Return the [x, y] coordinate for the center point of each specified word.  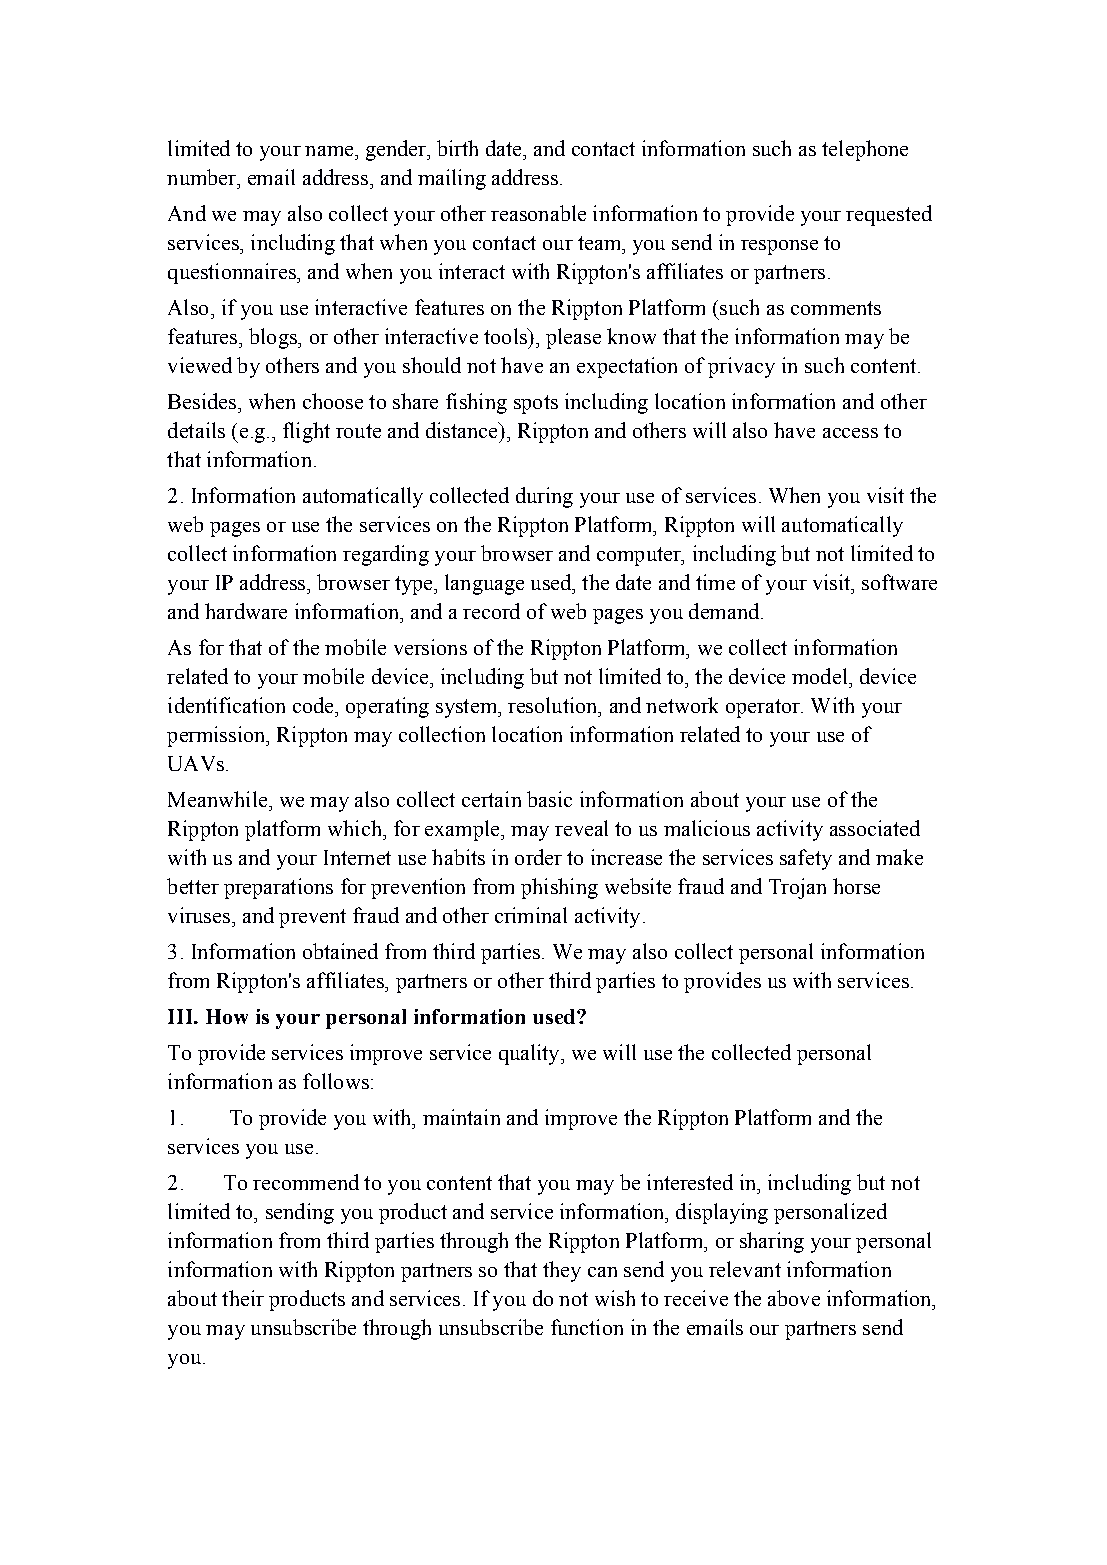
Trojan [797, 888]
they [562, 1271]
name [330, 151]
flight [306, 432]
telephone [865, 150]
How [227, 1016]
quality [530, 1054]
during [544, 497]
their [243, 1298]
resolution [554, 705]
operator [764, 708]
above [794, 1298]
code [314, 705]
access [850, 433]
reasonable [538, 213]
